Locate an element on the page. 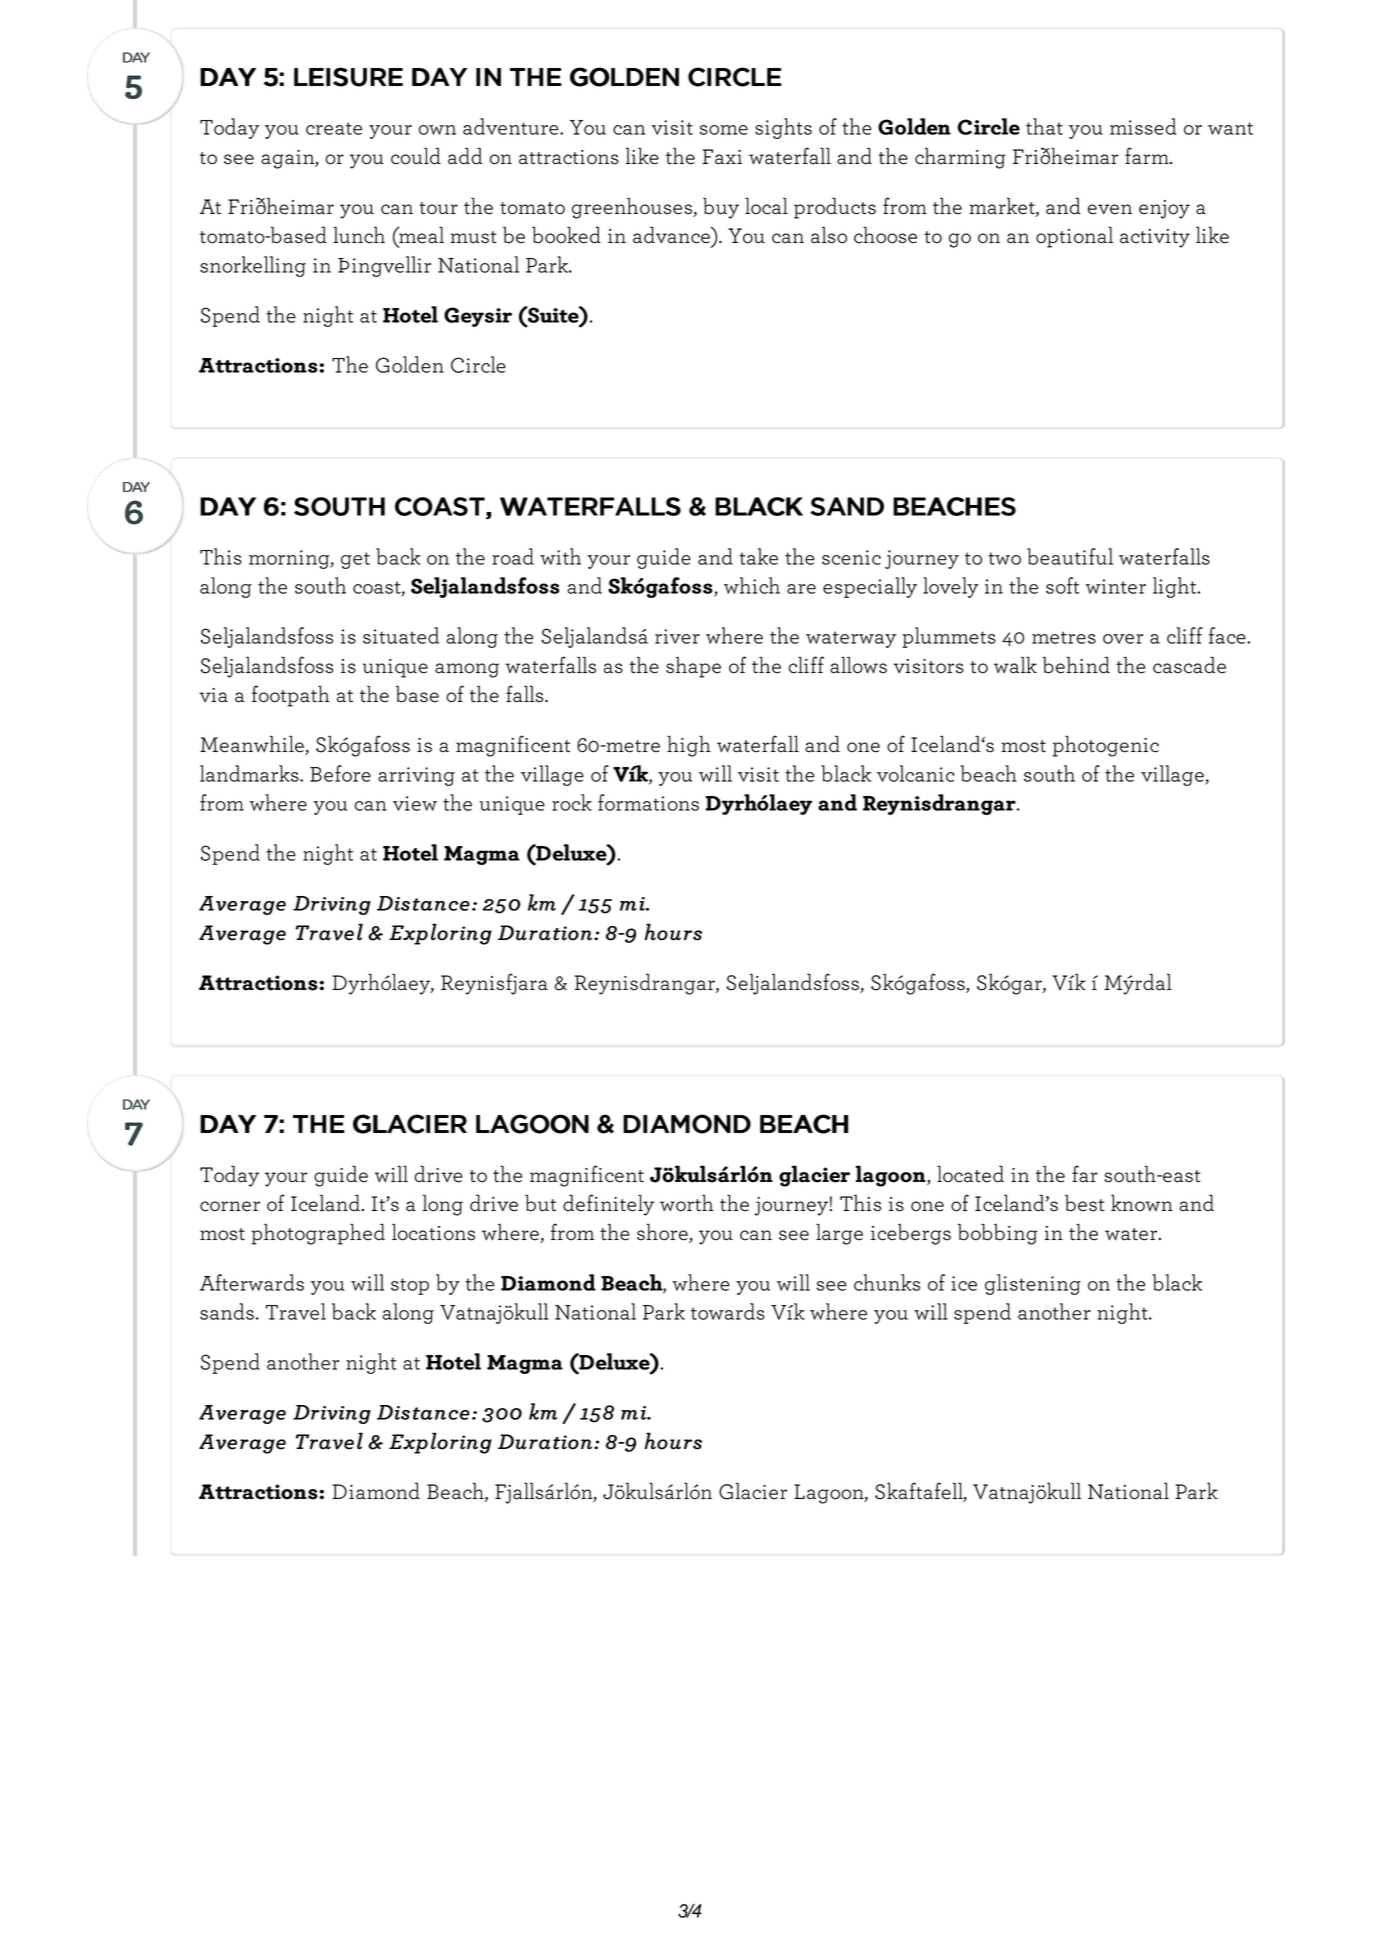 Image resolution: width=1379 pixels, height=1951 pixels. located is located at coordinates (970, 1174).
